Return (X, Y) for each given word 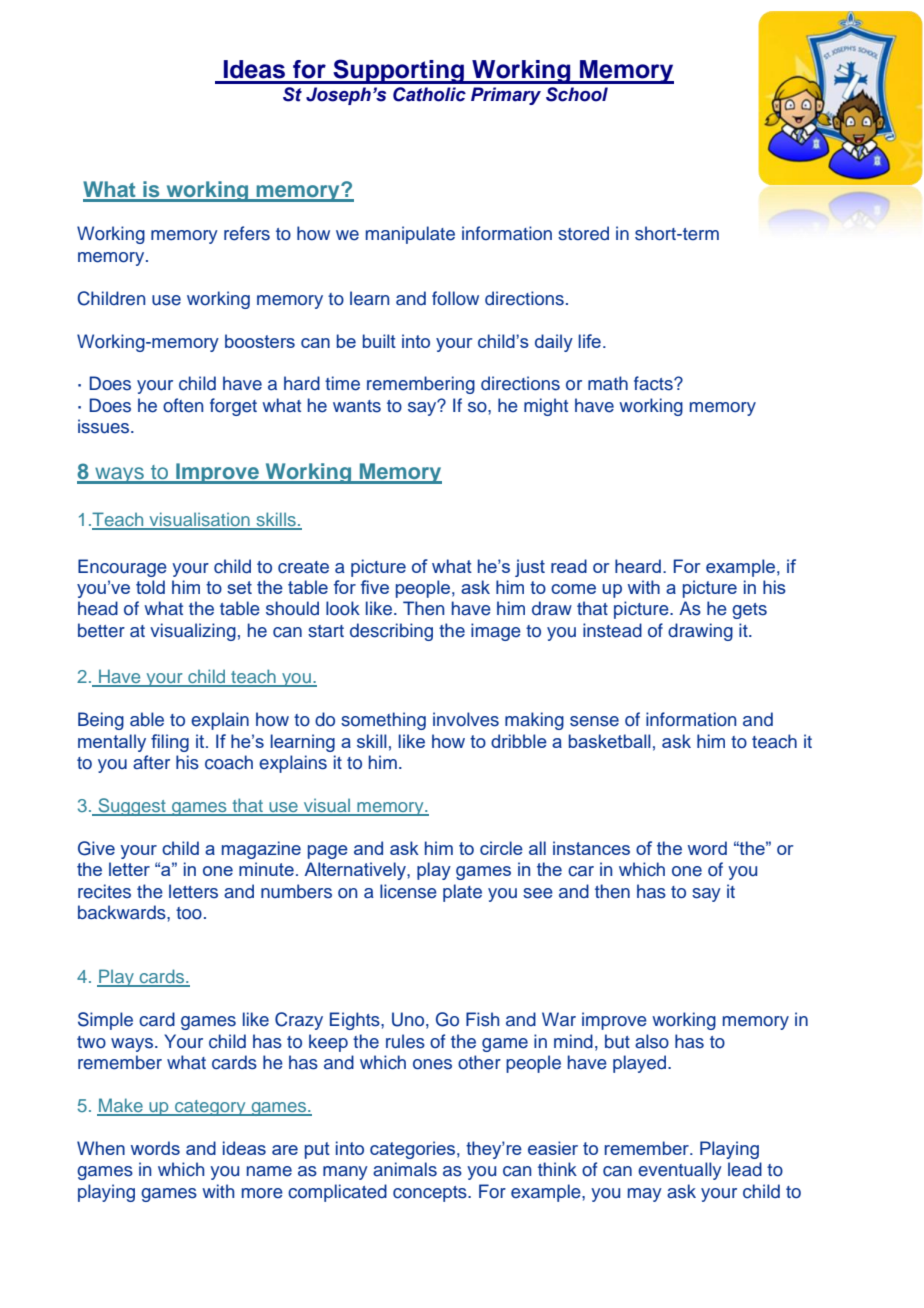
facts (654, 383)
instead (612, 630)
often (183, 405)
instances (591, 848)
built (379, 341)
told (150, 587)
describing (391, 632)
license (408, 891)
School (577, 94)
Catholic (429, 94)
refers (247, 233)
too (189, 913)
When (101, 1148)
